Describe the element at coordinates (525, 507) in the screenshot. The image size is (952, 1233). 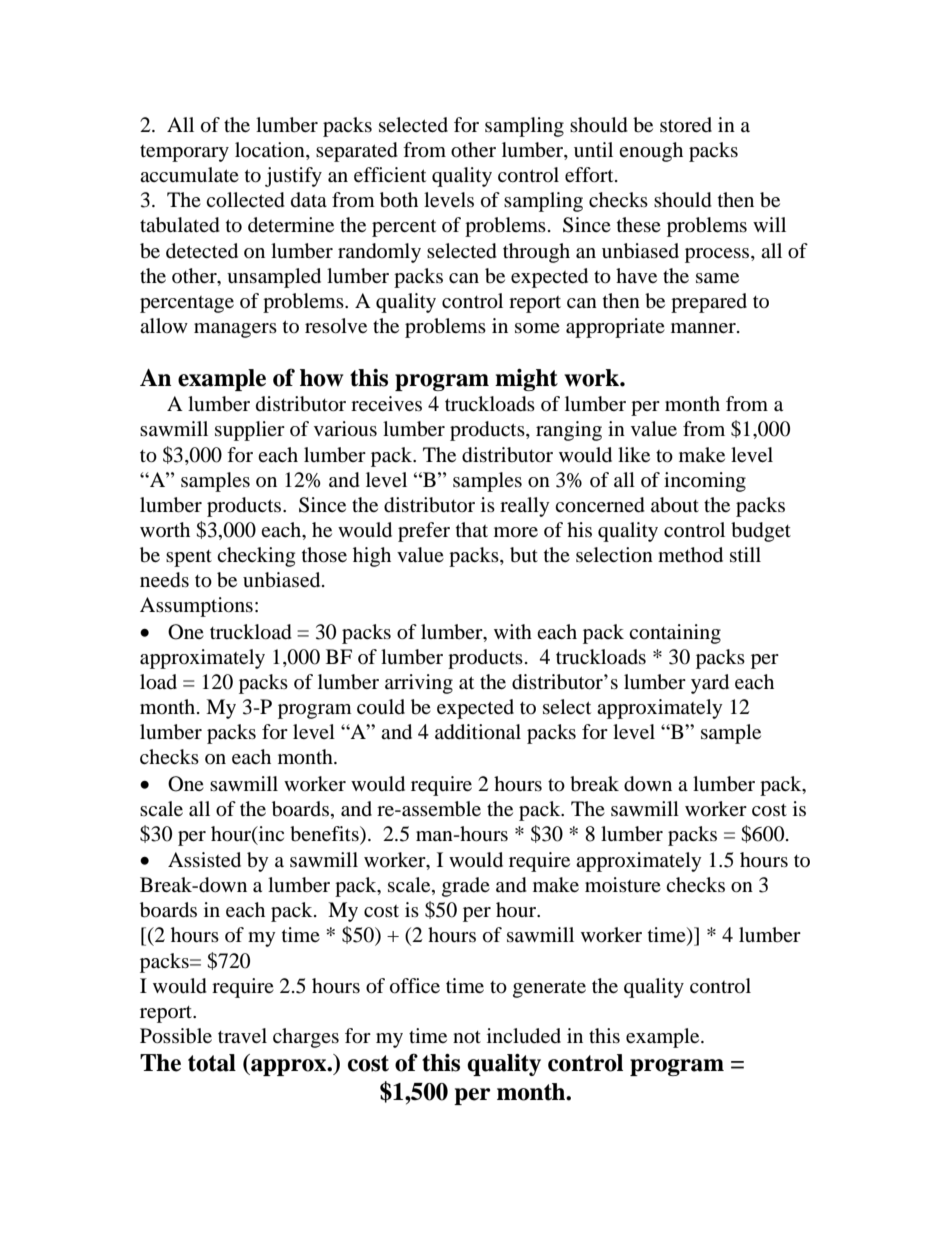
I see `really` at that location.
